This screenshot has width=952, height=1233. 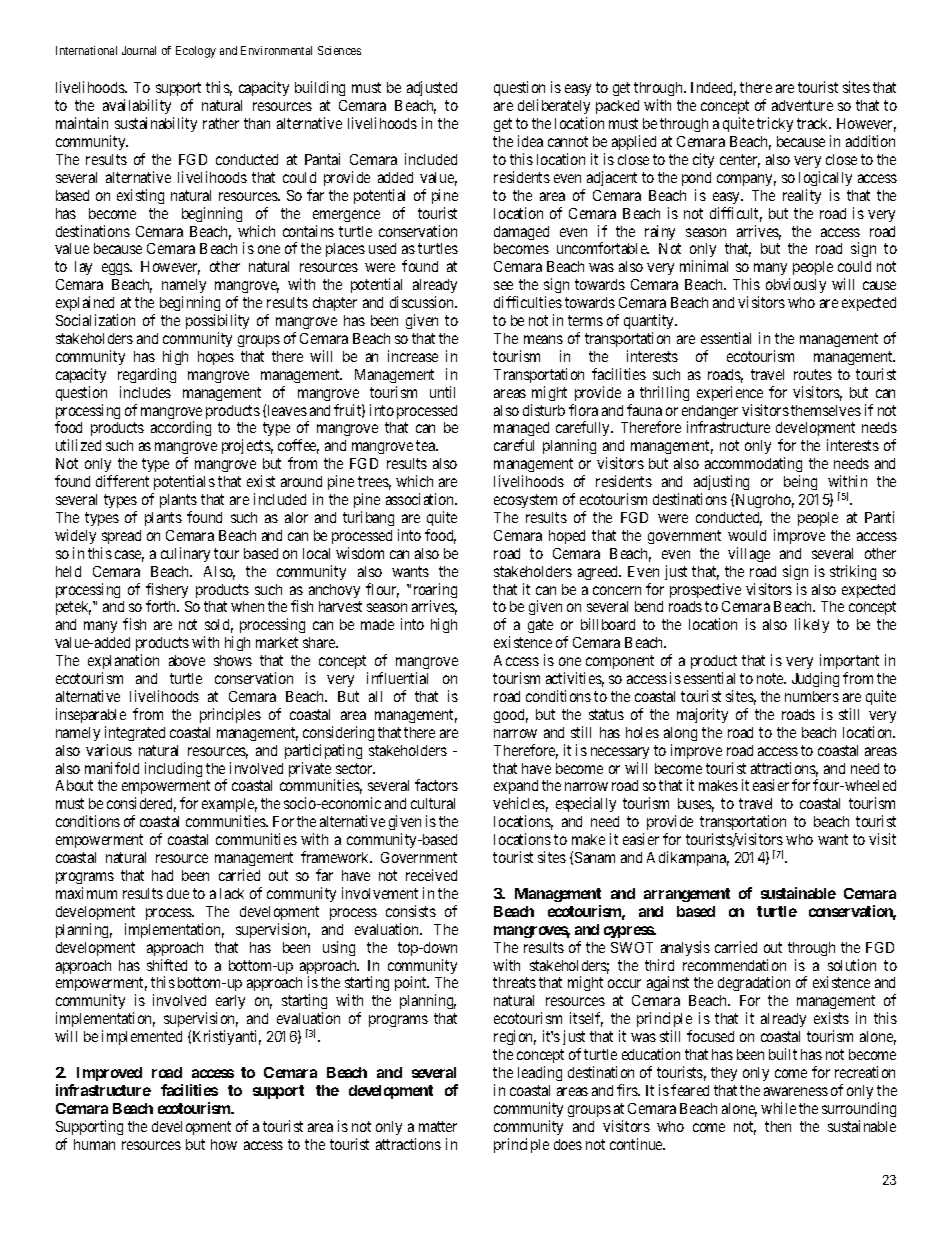 What do you see at coordinates (812, 625) in the screenshot?
I see `likely` at bounding box center [812, 625].
